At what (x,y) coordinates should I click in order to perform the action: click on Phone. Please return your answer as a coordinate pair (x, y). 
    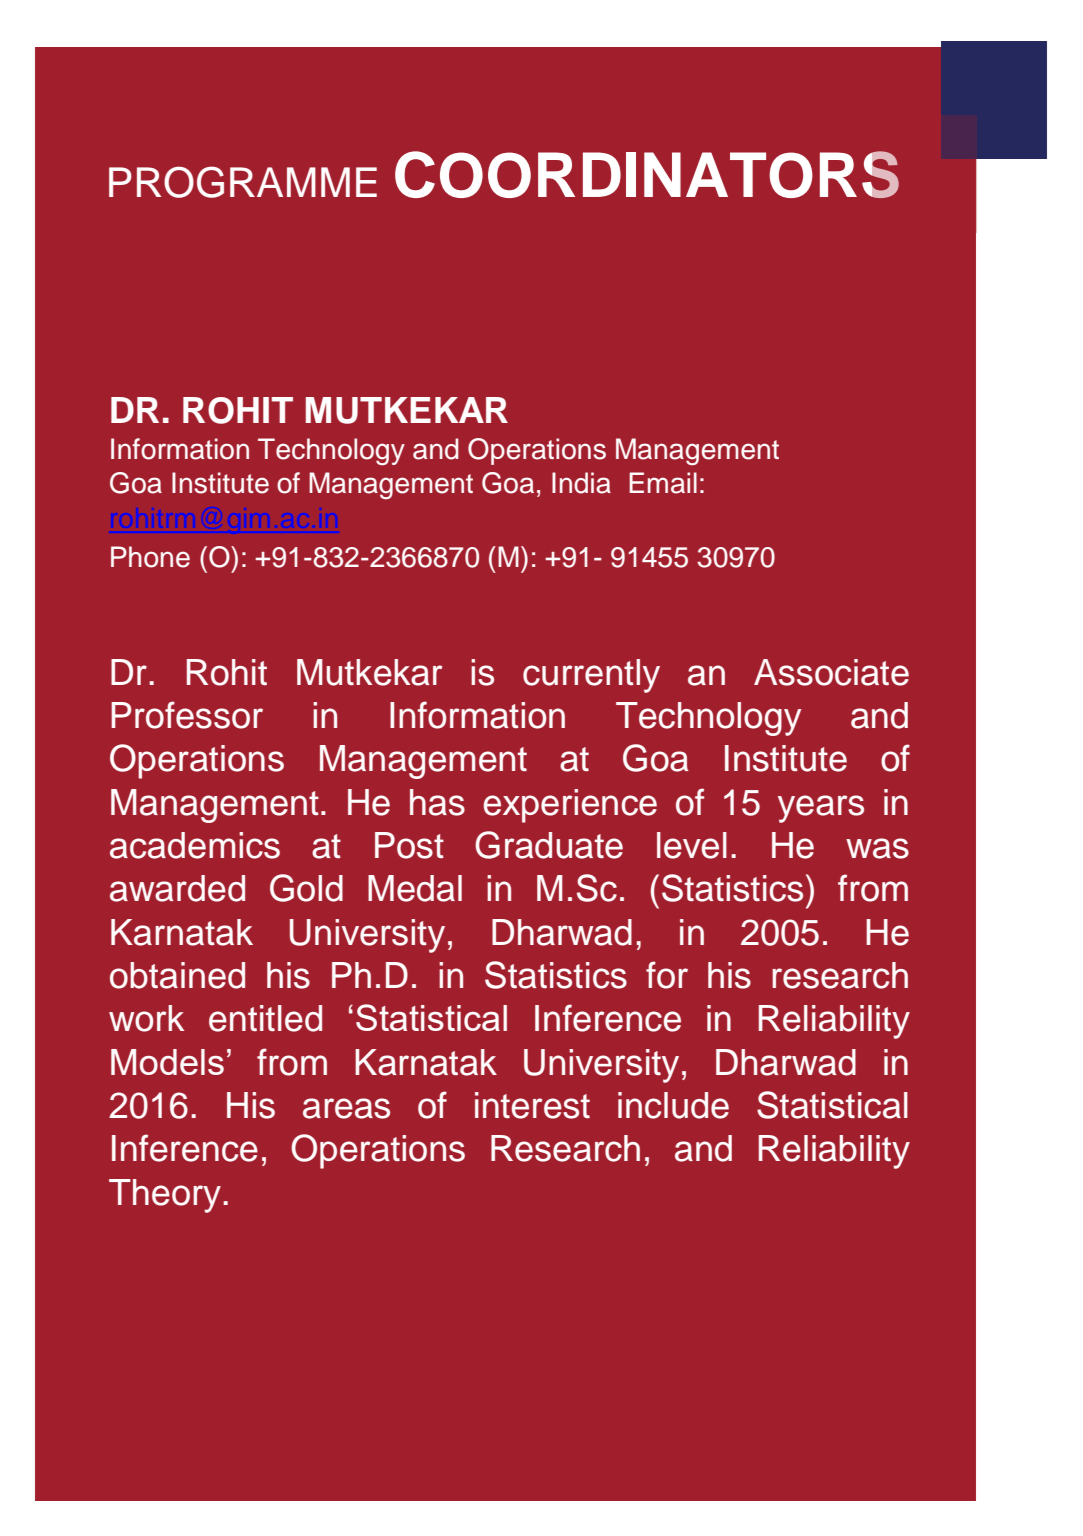
    Looking at the image, I should click on (150, 557).
